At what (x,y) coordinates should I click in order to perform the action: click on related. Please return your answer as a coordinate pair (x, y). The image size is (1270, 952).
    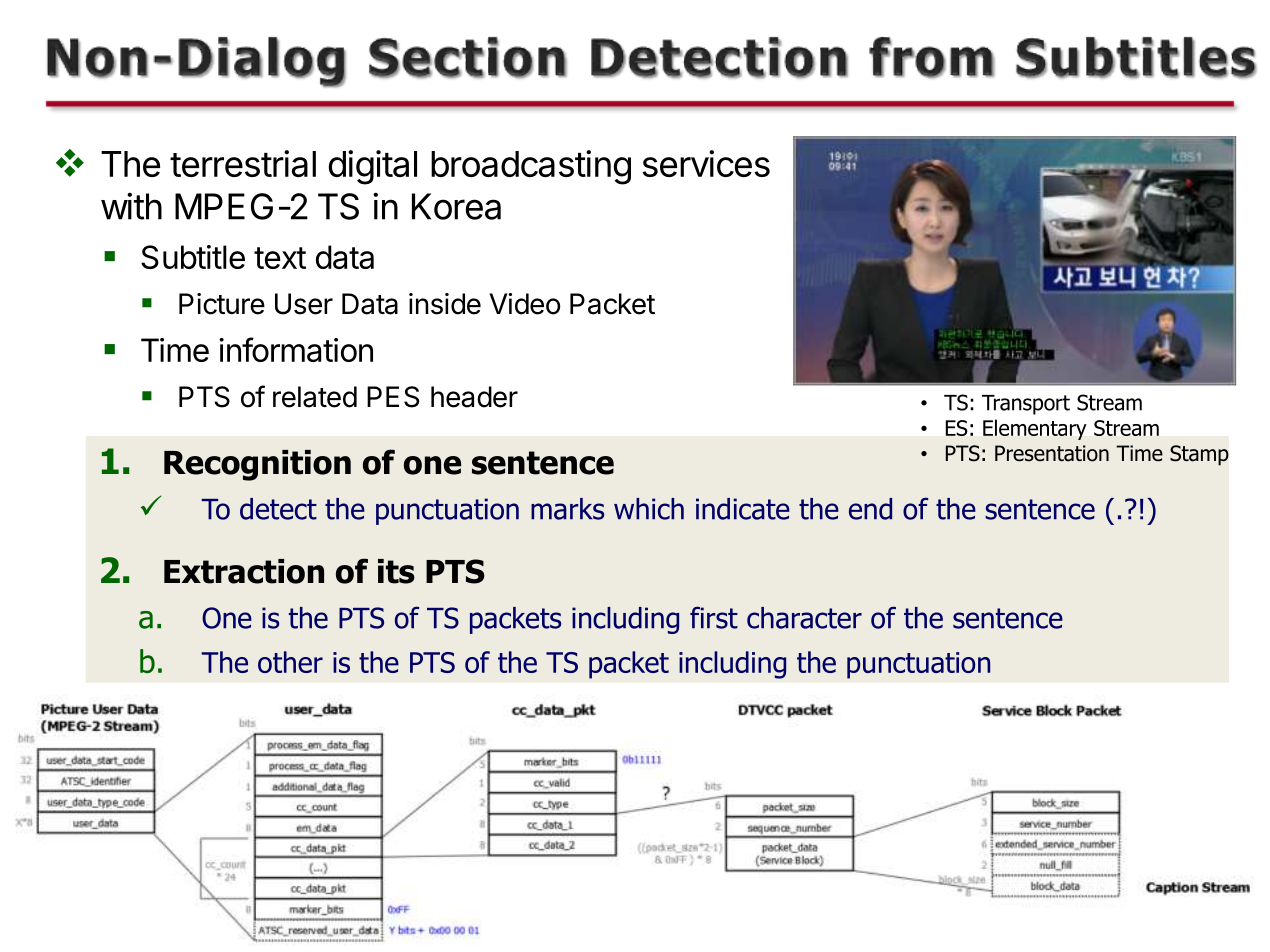
    Looking at the image, I should click on (315, 397).
